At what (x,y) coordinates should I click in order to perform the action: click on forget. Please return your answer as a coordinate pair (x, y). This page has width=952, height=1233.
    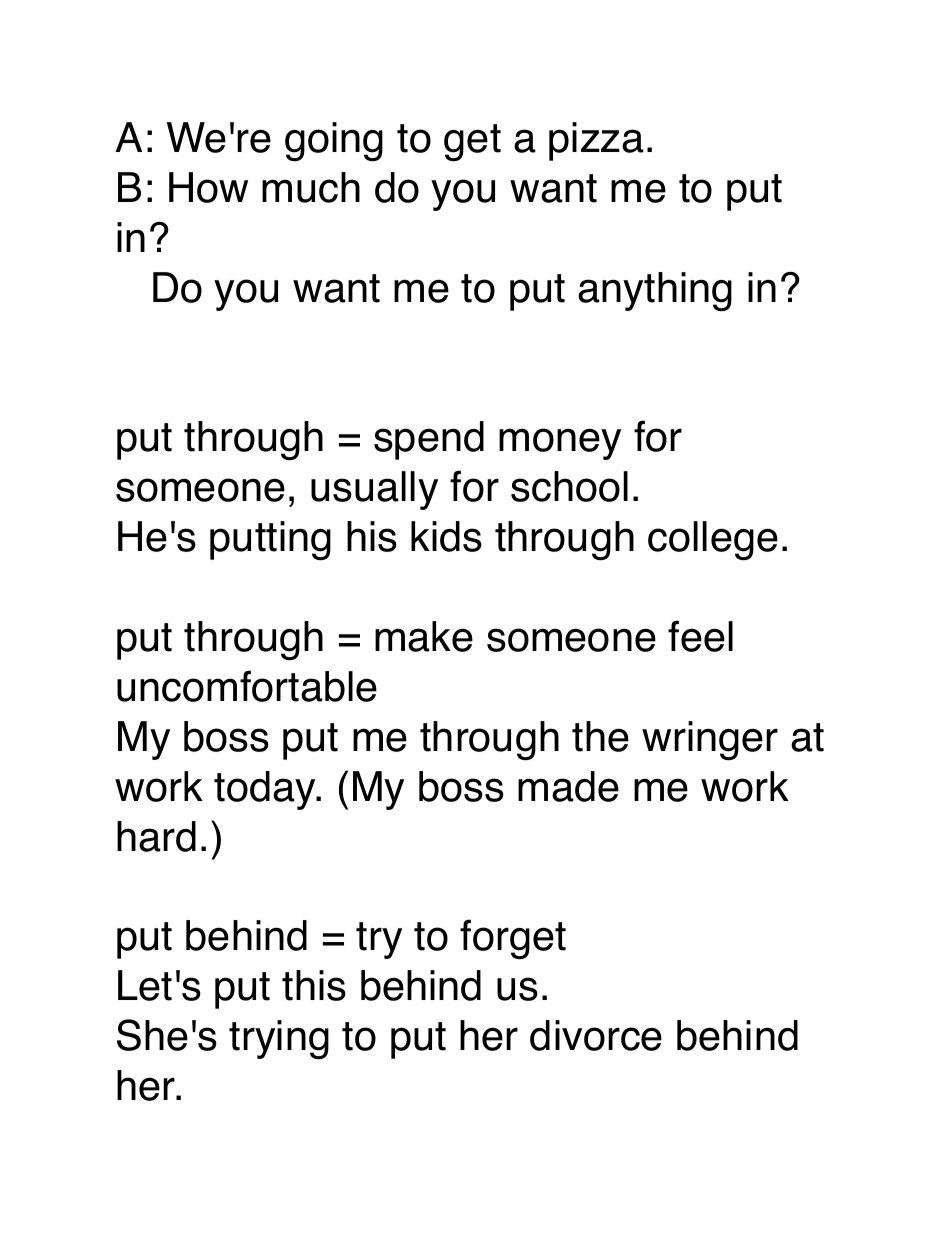
    Looking at the image, I should click on (513, 939).
